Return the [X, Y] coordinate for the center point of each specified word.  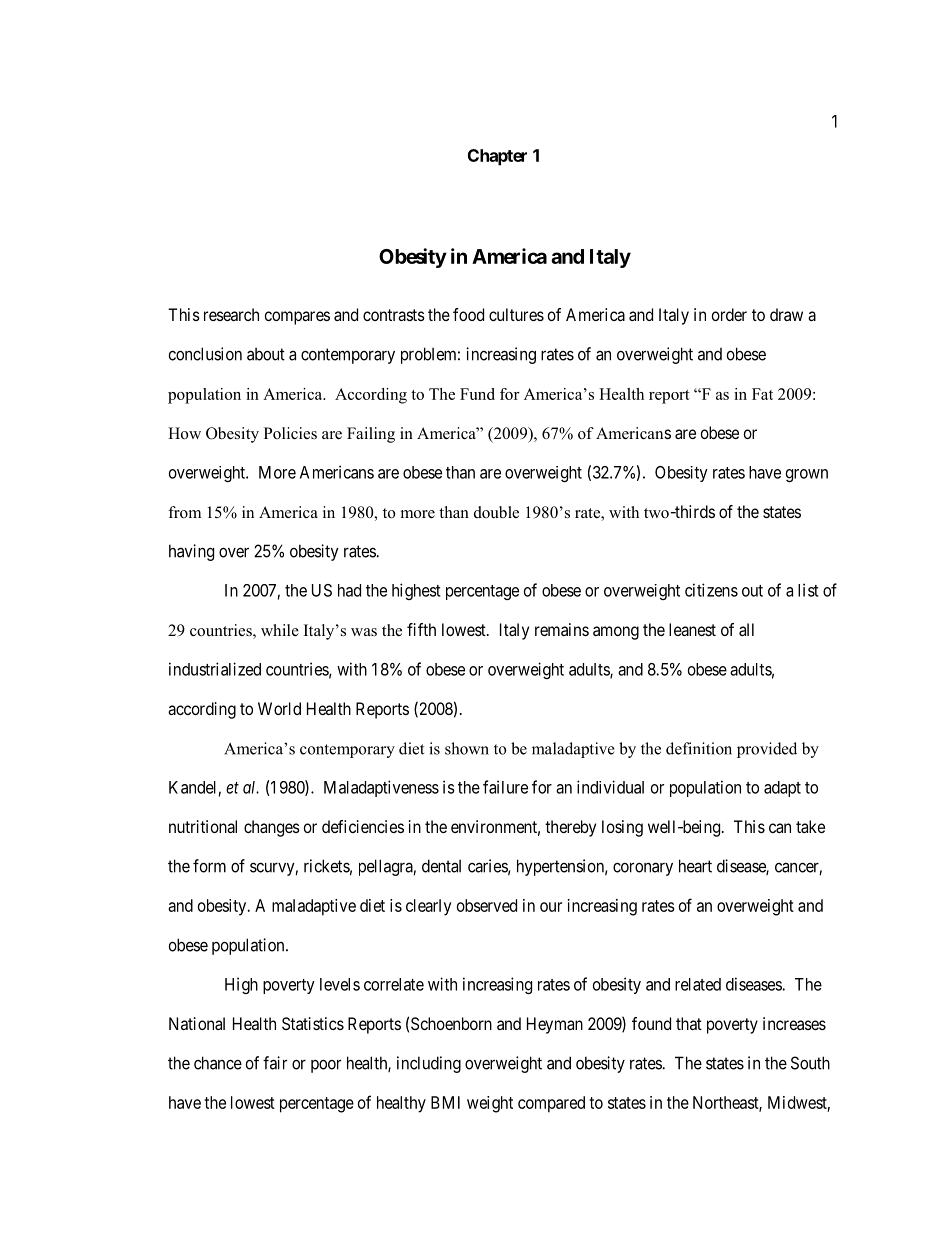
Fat [762, 394]
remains [562, 629]
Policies [290, 433]
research [231, 314]
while [280, 630]
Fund [477, 394]
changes [272, 828]
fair [275, 1063]
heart [695, 866]
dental [441, 866]
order [729, 314]
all [746, 629]
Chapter [497, 157]
